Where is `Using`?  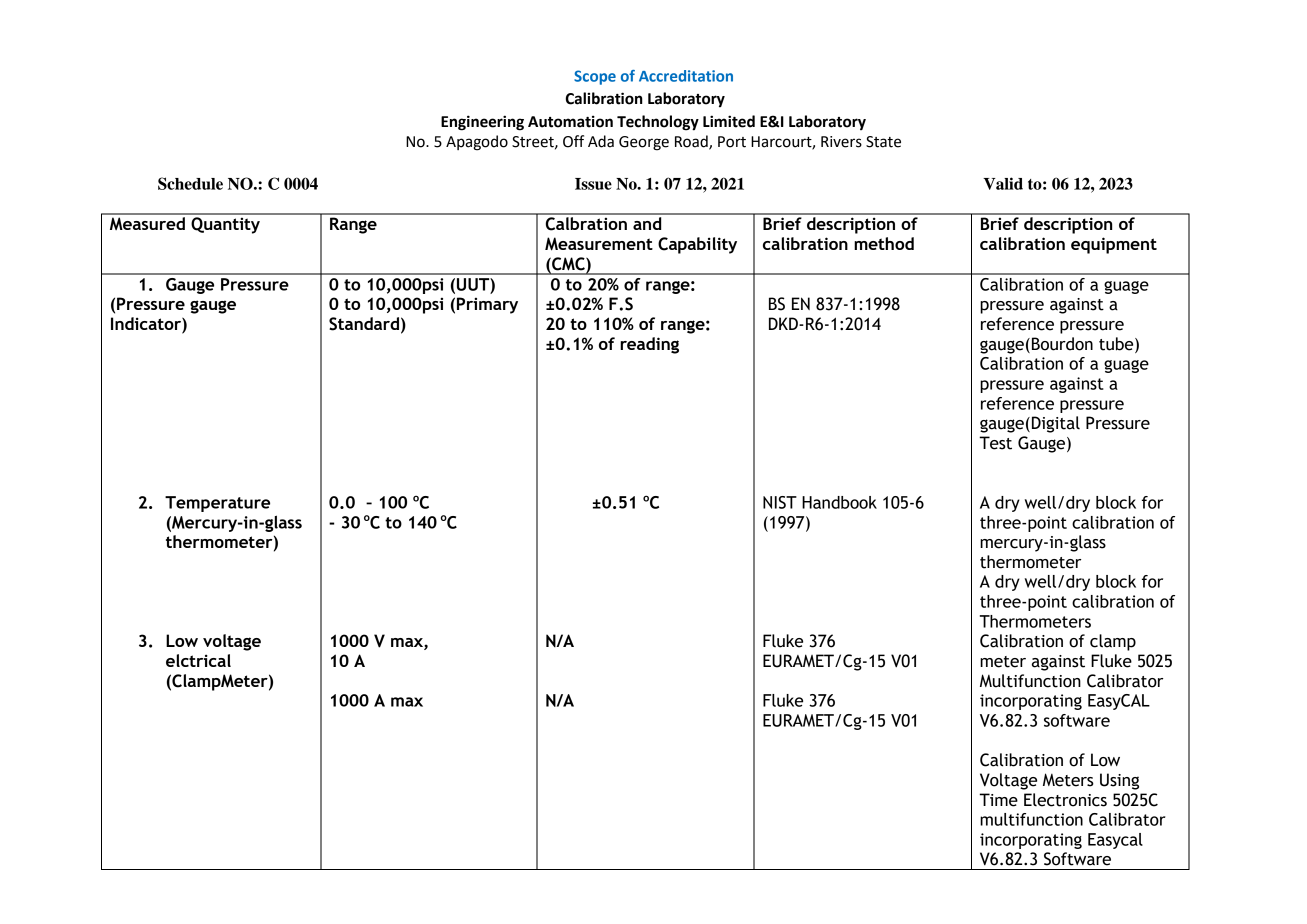
Using is located at coordinates (1119, 781).
